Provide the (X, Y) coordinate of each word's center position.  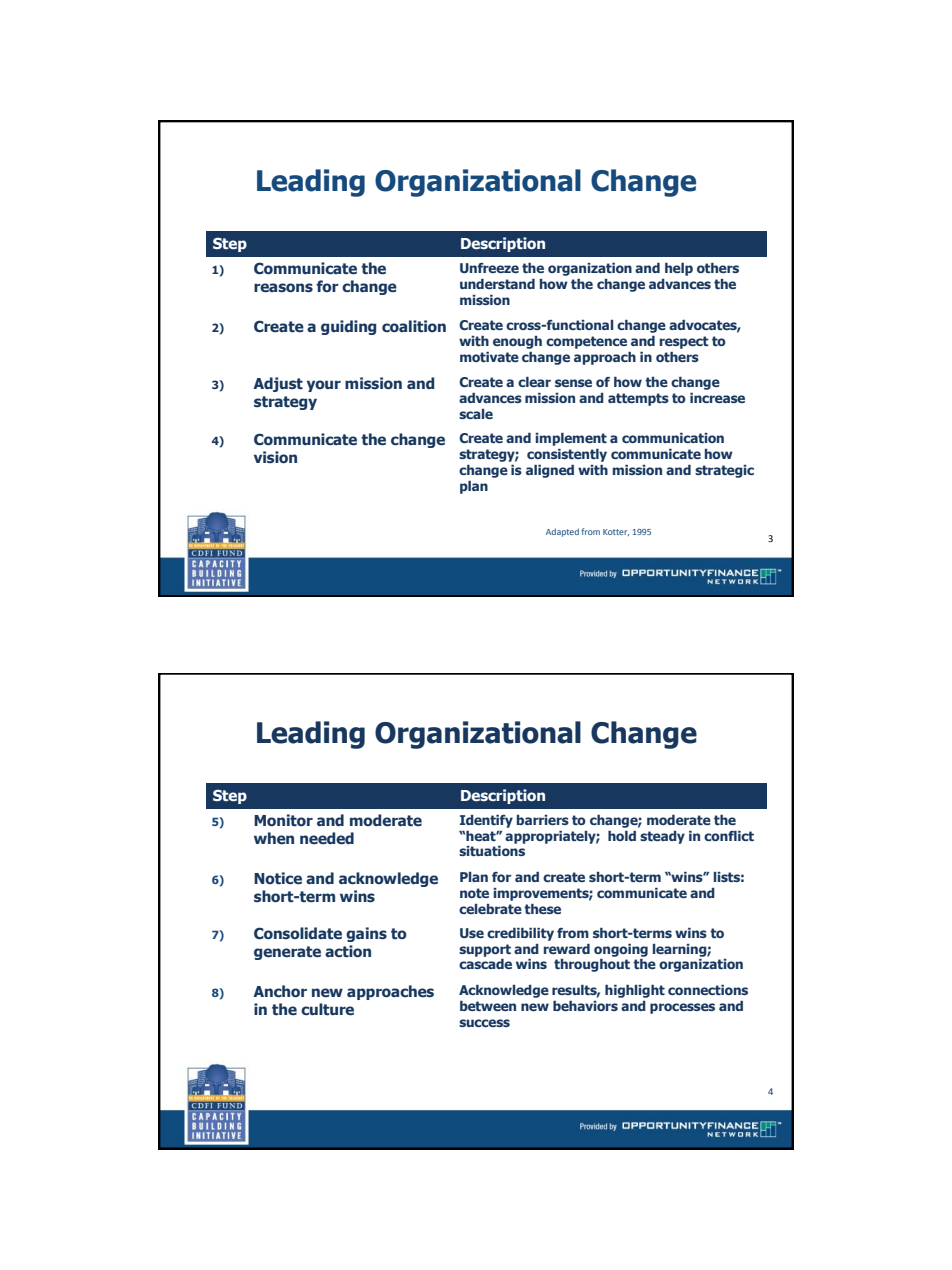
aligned (550, 471)
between (488, 1006)
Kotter (616, 532)
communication (673, 438)
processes (682, 1008)
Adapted (562, 532)
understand (497, 284)
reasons (283, 288)
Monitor (283, 820)
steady (662, 837)
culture (327, 1009)
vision (275, 457)
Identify (486, 821)
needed (327, 838)
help (679, 269)
